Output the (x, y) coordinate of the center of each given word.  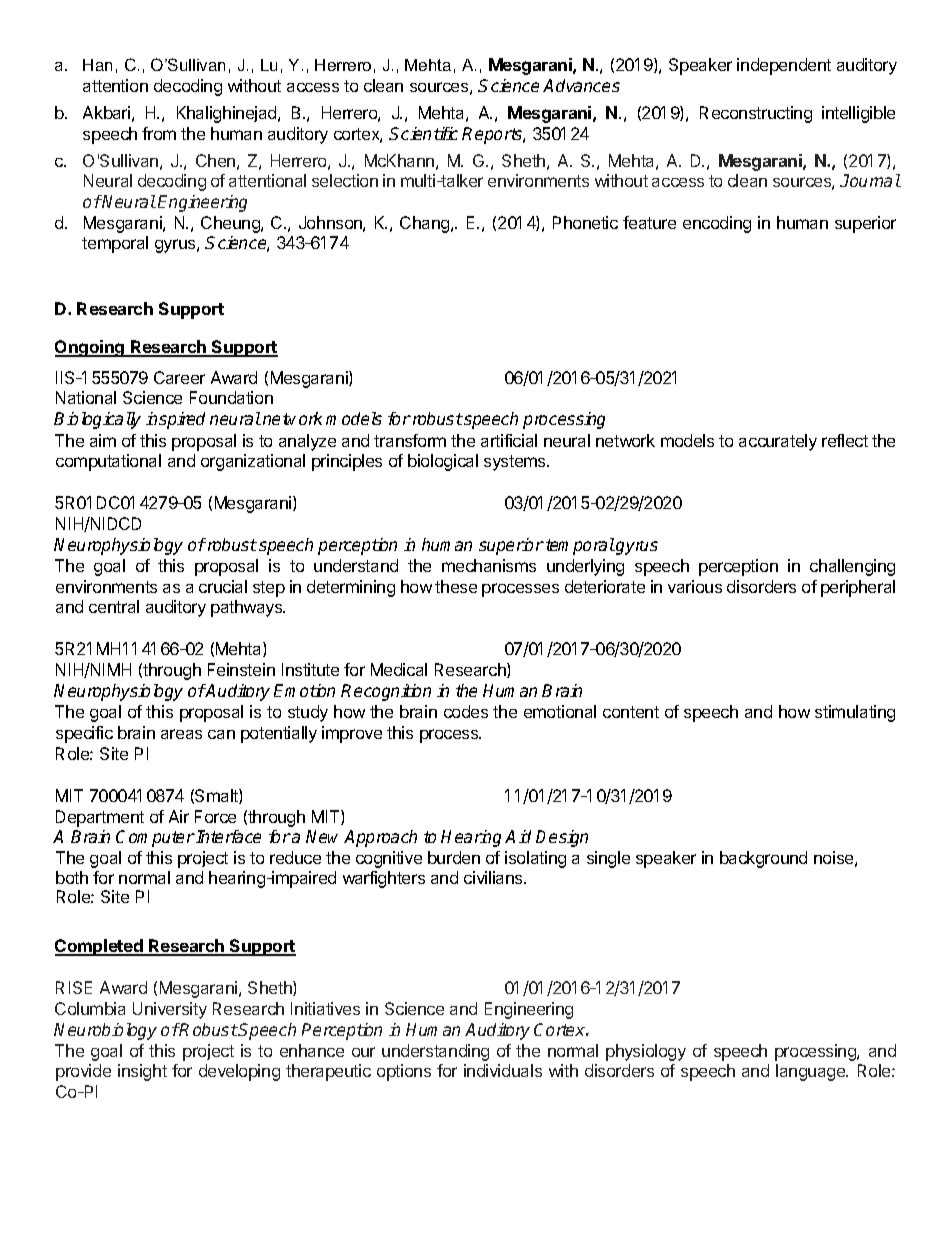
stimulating (855, 713)
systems (516, 463)
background (763, 859)
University (170, 1010)
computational (108, 462)
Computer (155, 838)
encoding (717, 224)
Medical (399, 669)
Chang (426, 224)
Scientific (423, 133)
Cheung (231, 224)
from (159, 133)
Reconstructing (756, 114)
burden (454, 857)
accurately (778, 442)
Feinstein (241, 669)
